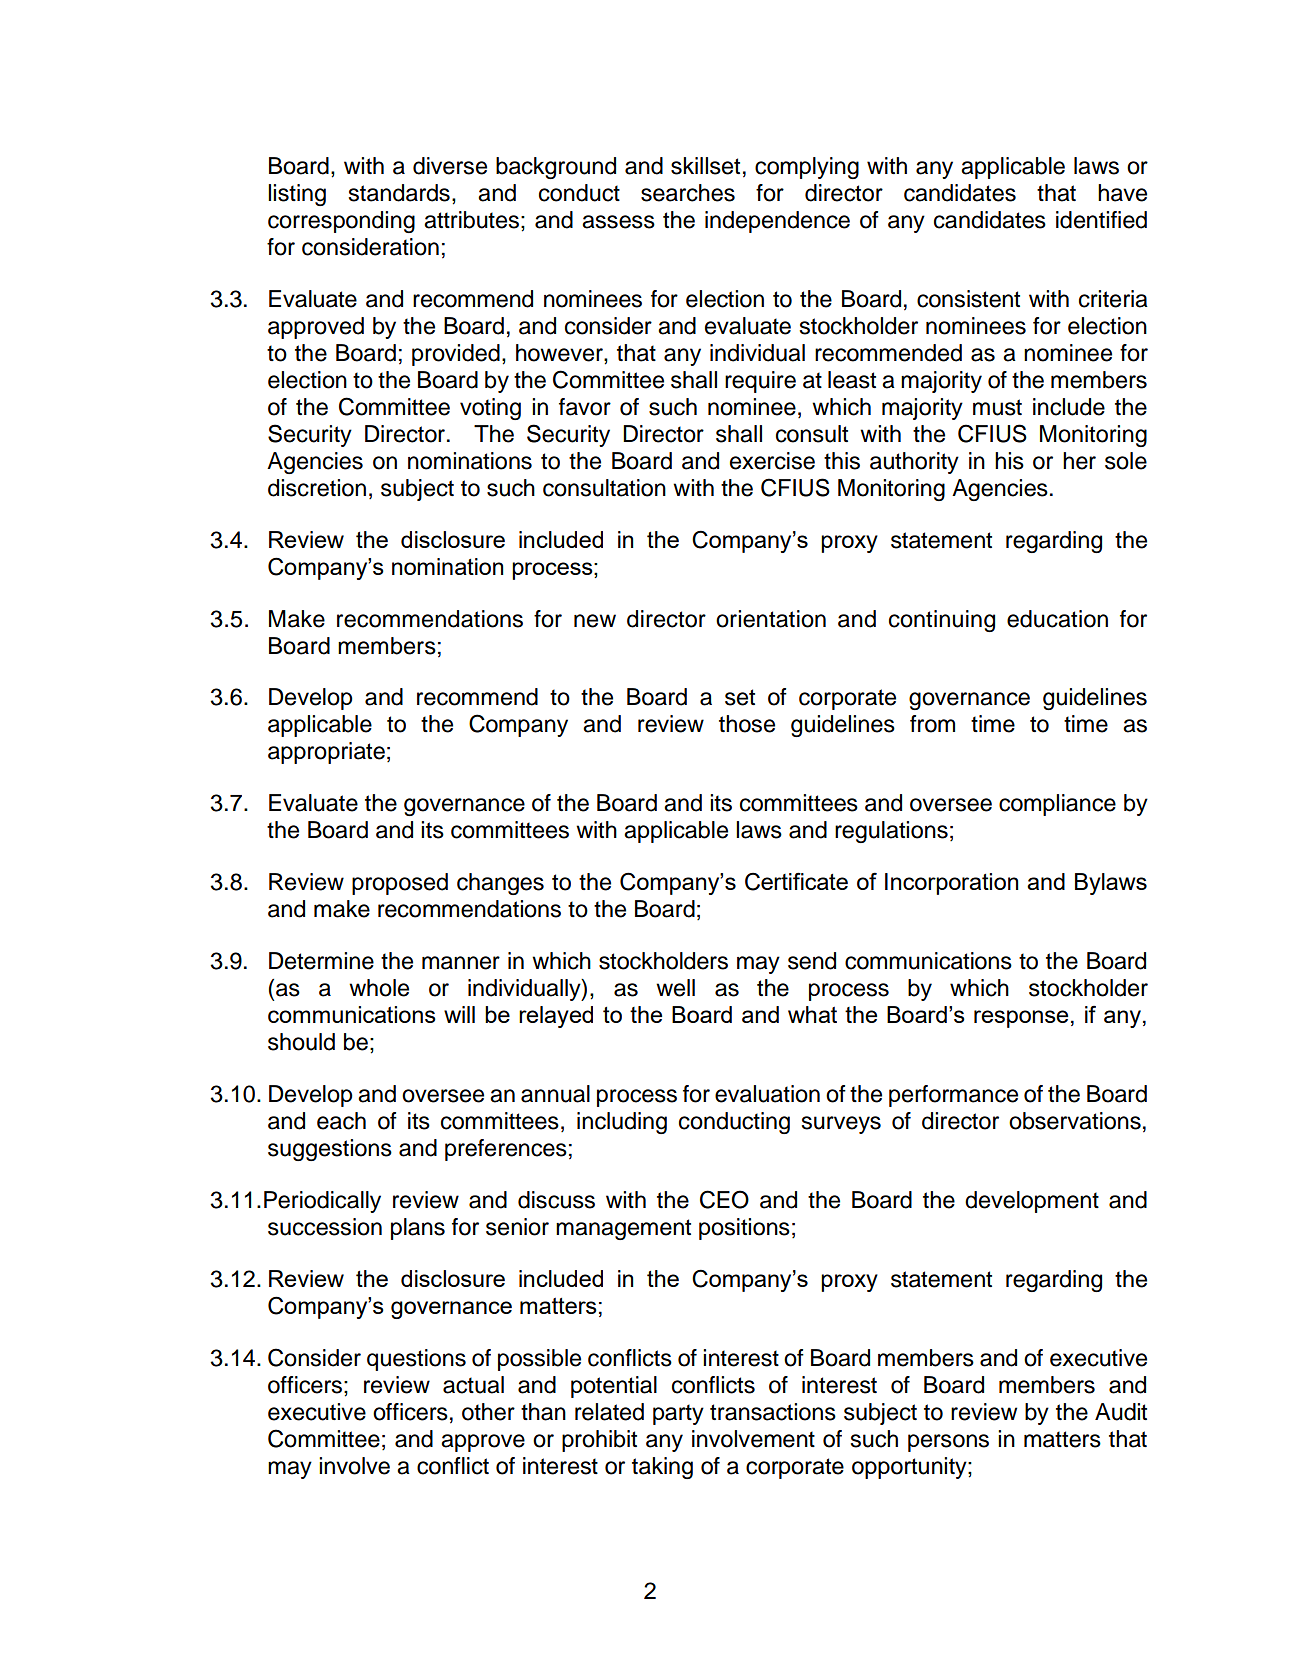 Image resolution: width=1298 pixels, height=1680 pixels. What do you see at coordinates (1057, 805) in the document?
I see `compliance` at bounding box center [1057, 805].
